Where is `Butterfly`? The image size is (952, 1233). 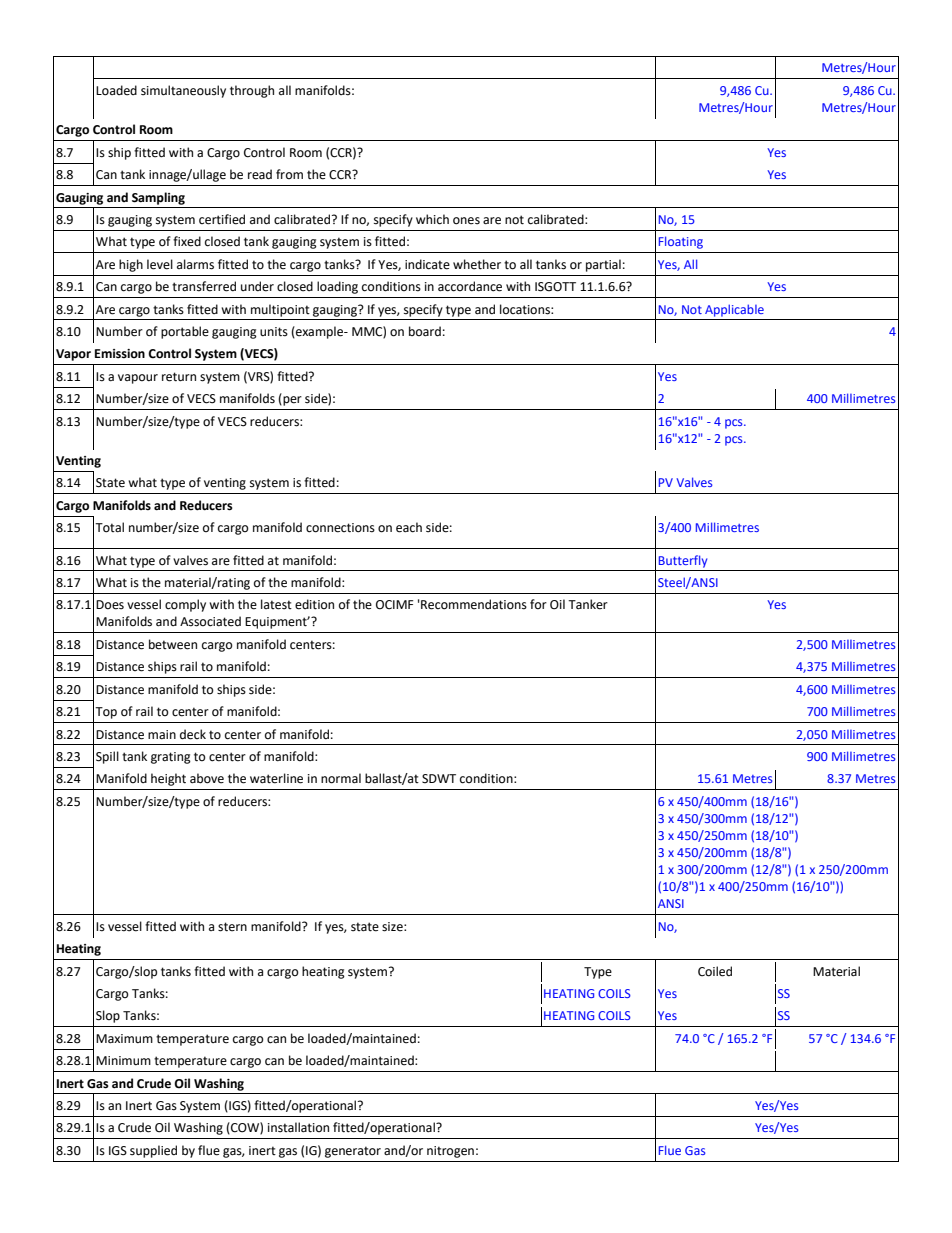 Butterfly is located at coordinates (683, 561).
